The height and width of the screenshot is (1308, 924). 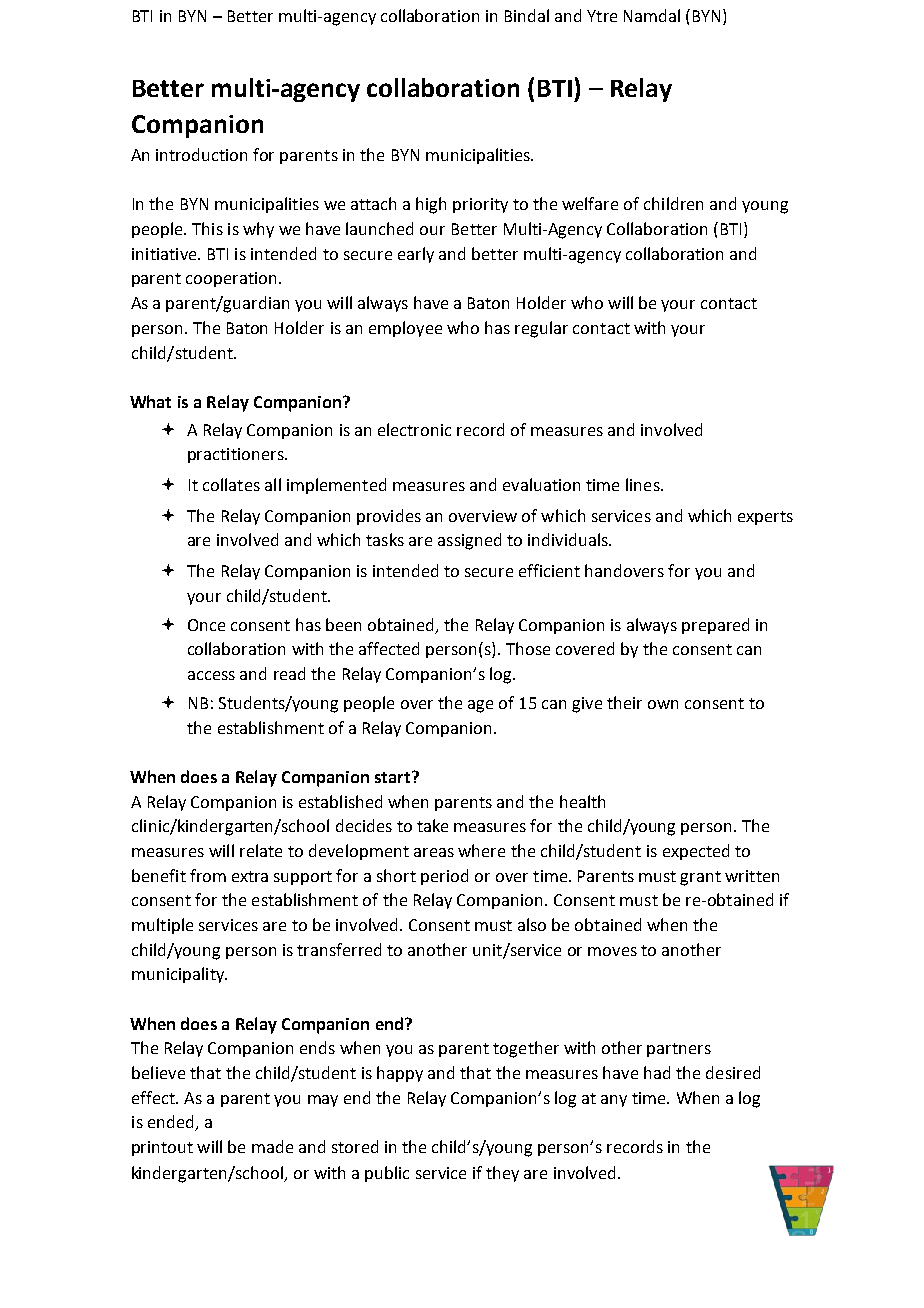 I want to click on assigned, so click(x=469, y=541).
